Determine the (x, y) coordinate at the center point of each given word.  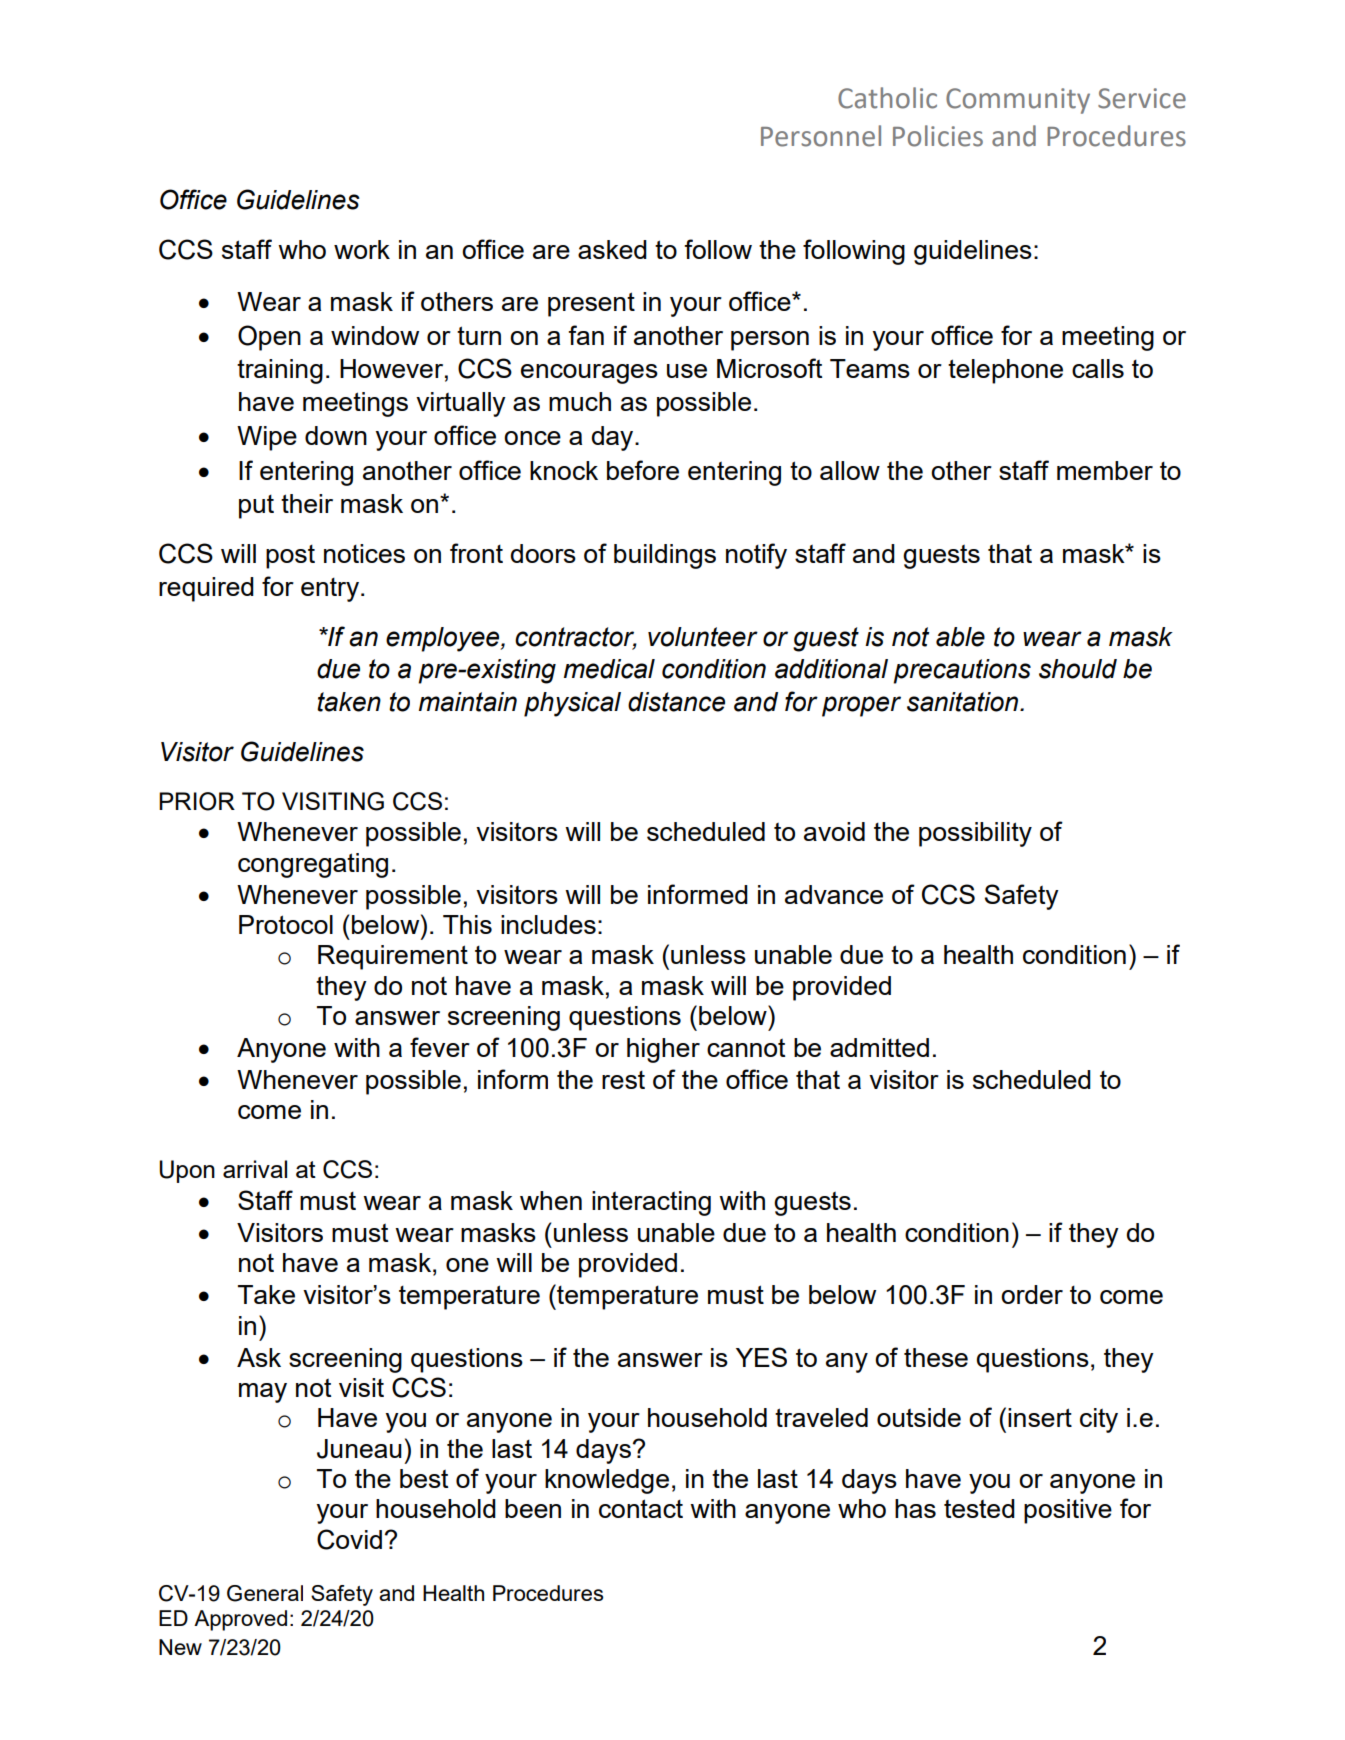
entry (330, 590)
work (362, 249)
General (265, 1593)
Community (1018, 101)
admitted (879, 1047)
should (1078, 669)
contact (641, 1508)
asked (612, 249)
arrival (255, 1169)
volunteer (703, 637)
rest (623, 1080)
